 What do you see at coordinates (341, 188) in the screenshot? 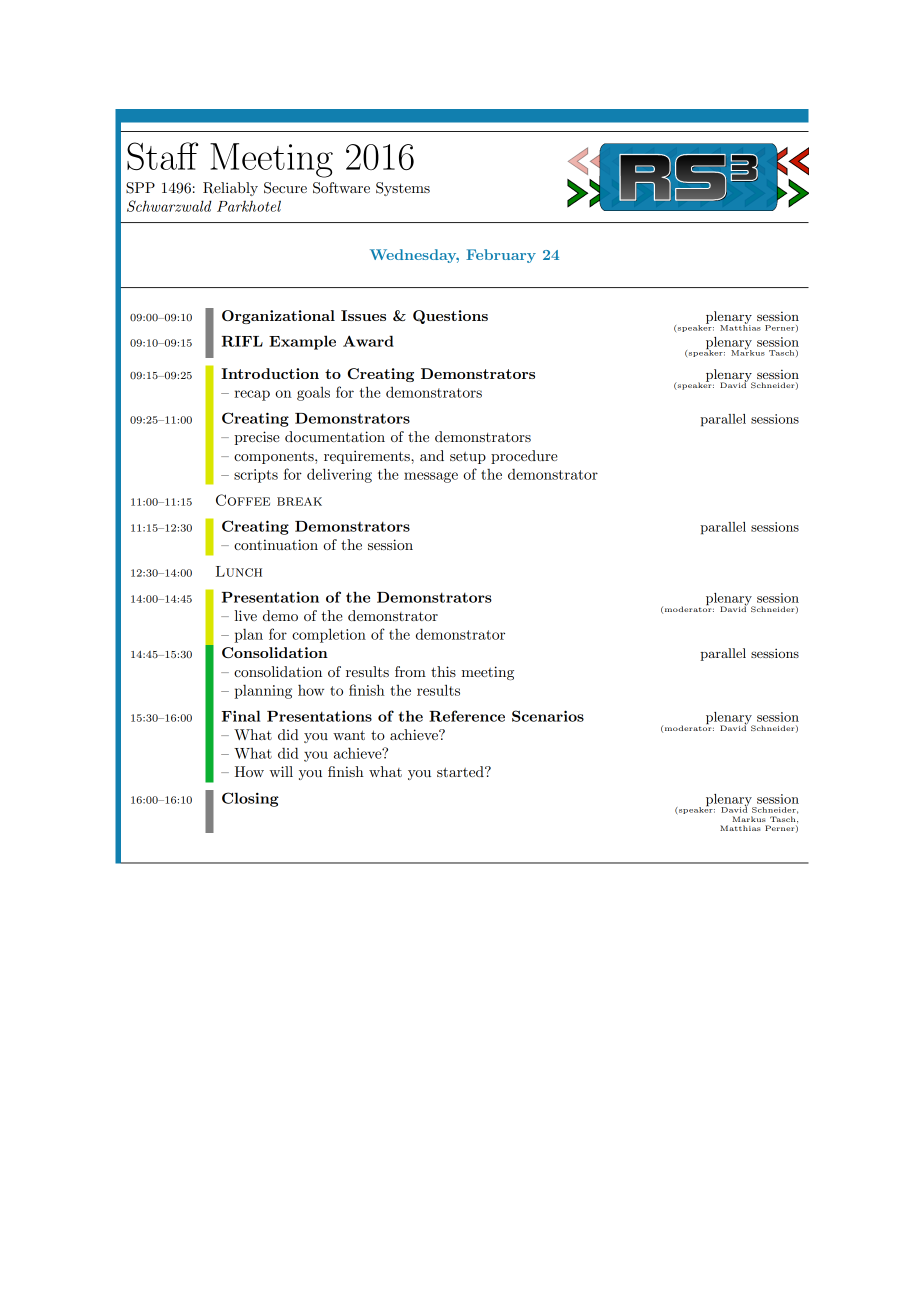
I see `Software` at bounding box center [341, 188].
